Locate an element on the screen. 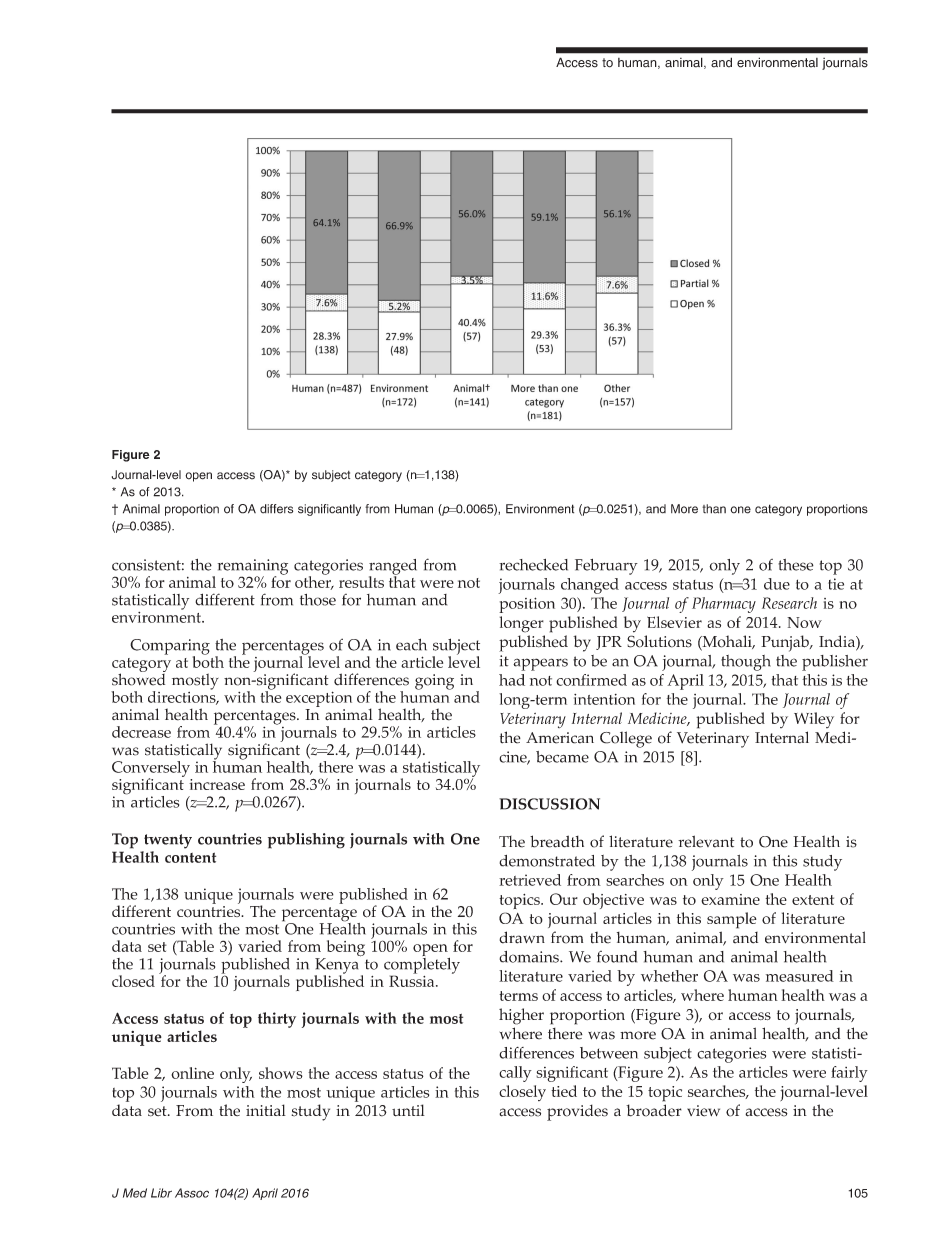  than is located at coordinates (714, 509).
